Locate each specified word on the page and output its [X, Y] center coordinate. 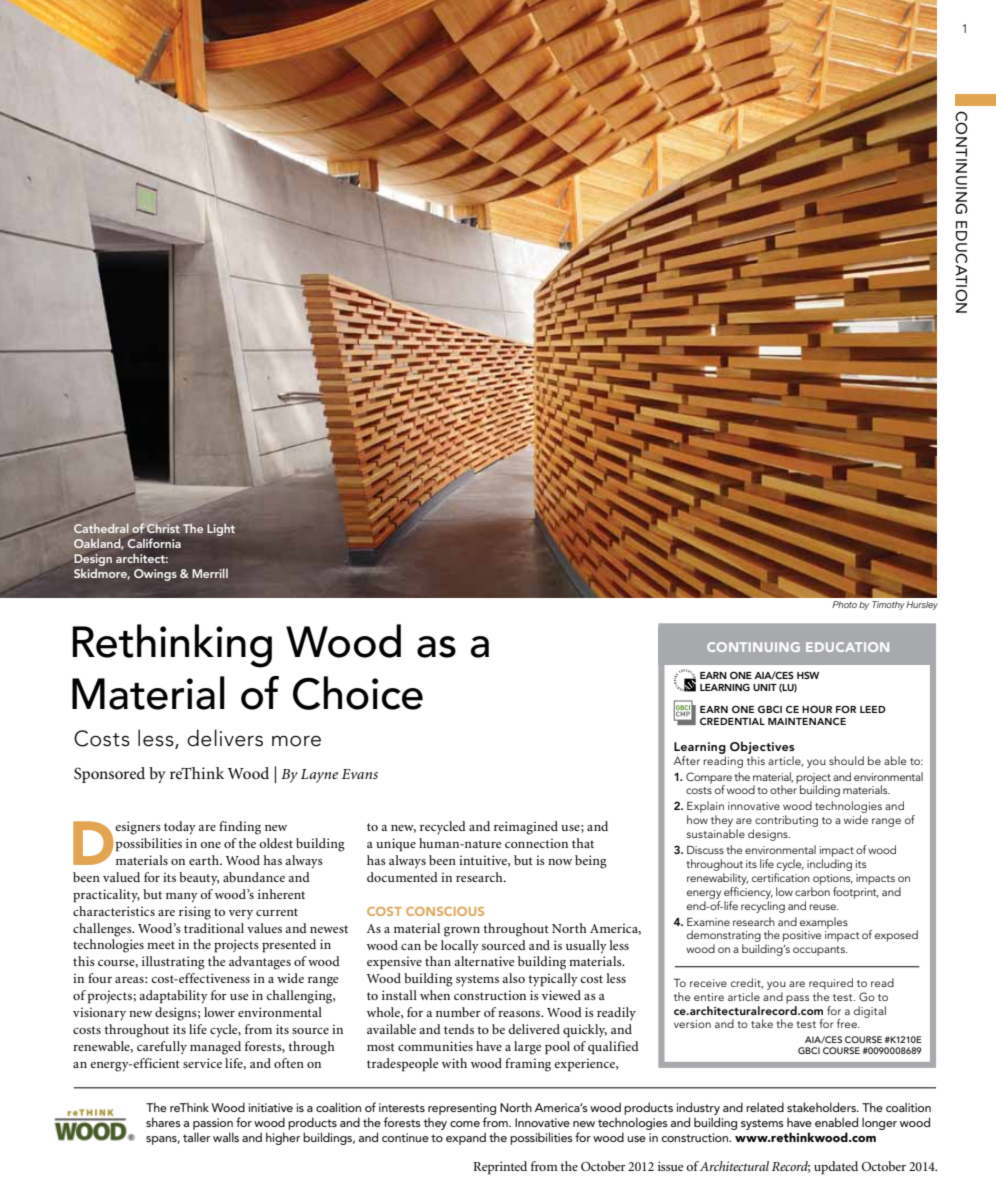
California [154, 543]
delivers [225, 738]
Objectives [762, 747]
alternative [484, 961]
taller [197, 1137]
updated [836, 1168]
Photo [844, 604]
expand [466, 1138]
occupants [820, 951]
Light [221, 529]
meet [161, 945]
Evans [360, 774]
